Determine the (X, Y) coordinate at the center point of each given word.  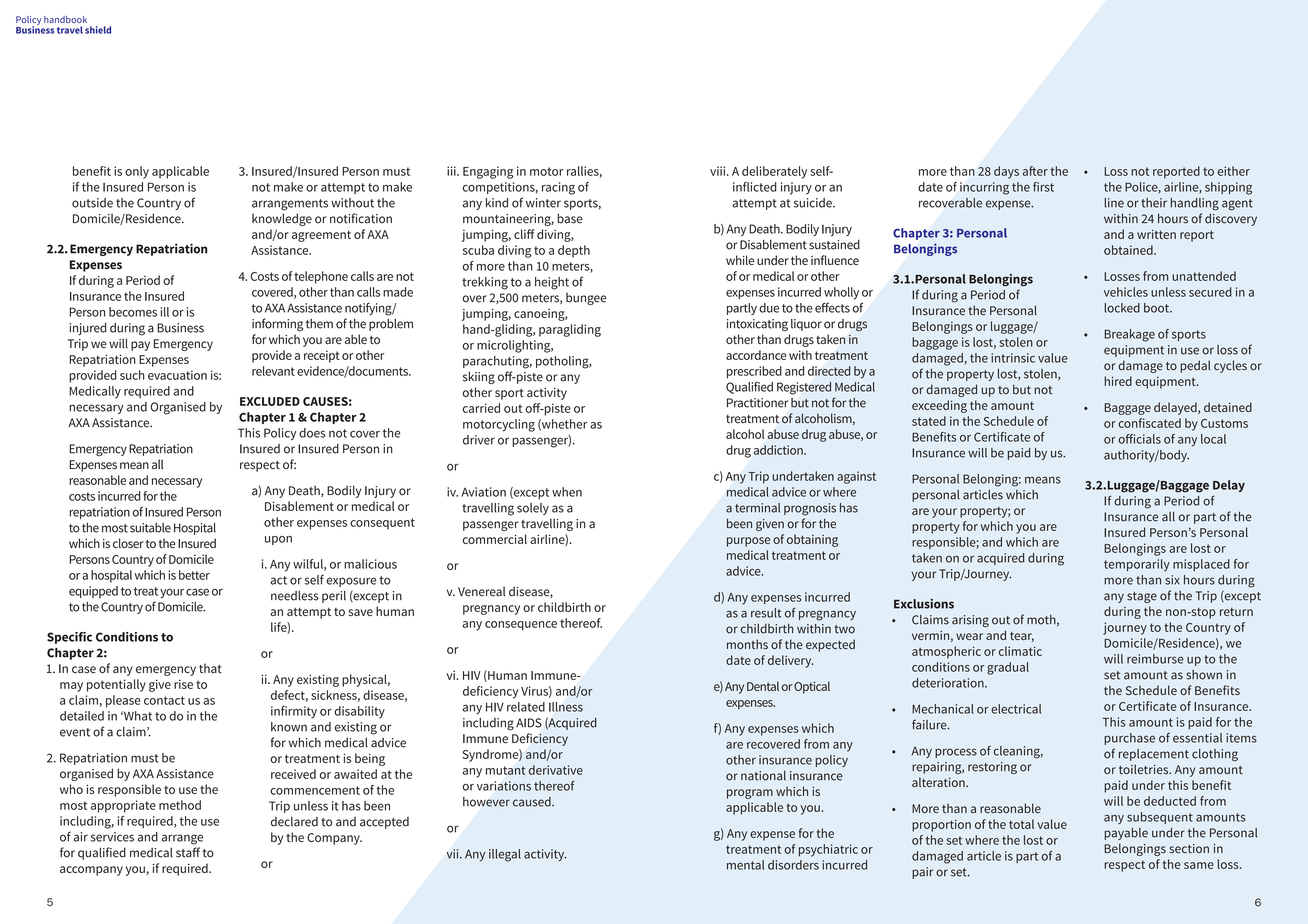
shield (98, 30)
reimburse (1155, 659)
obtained (1129, 250)
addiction (779, 450)
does (312, 433)
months (747, 644)
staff (188, 852)
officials (1139, 439)
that (210, 668)
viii (719, 171)
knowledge (282, 219)
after (1035, 171)
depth (574, 251)
